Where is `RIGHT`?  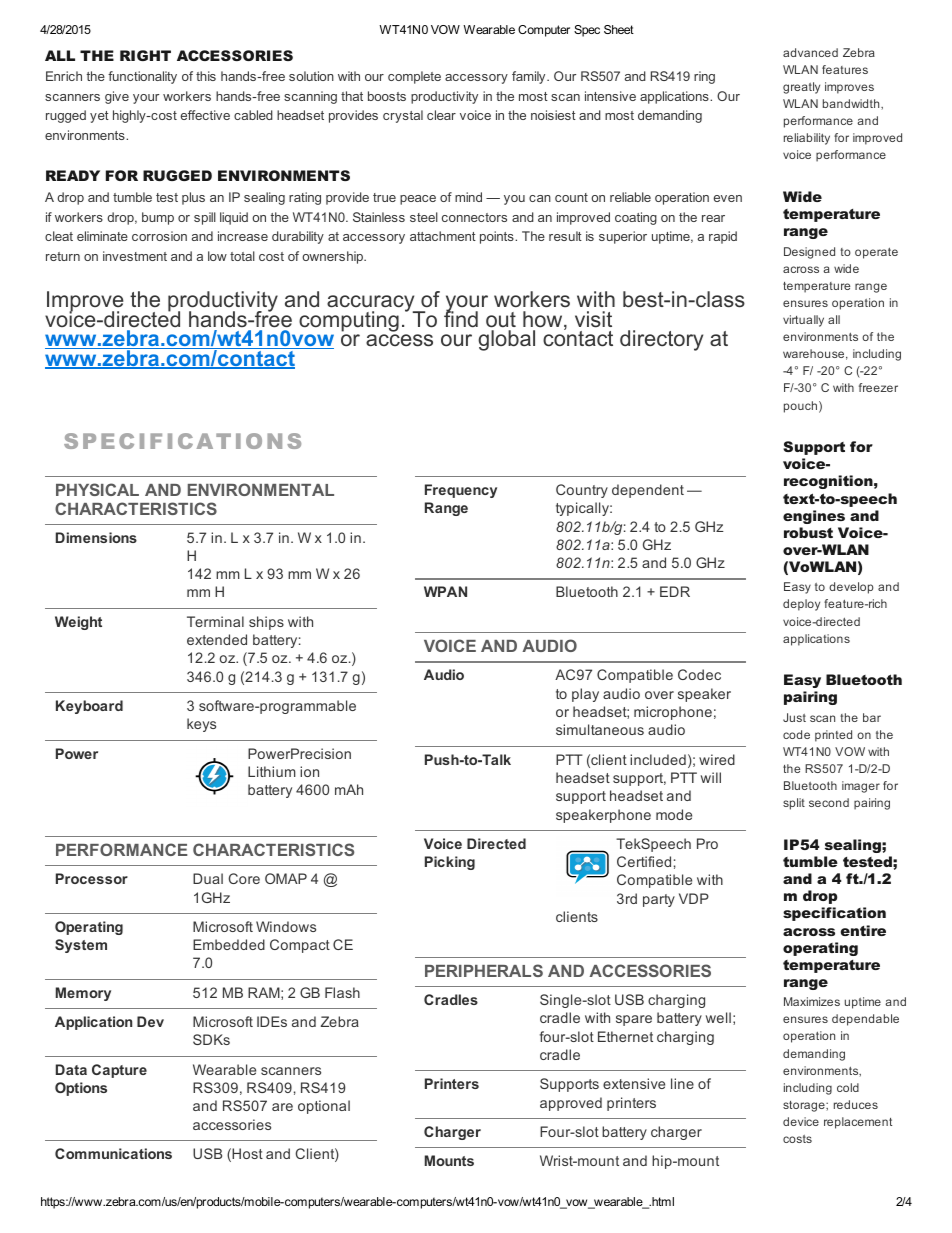
RIGHT is located at coordinates (145, 55).
